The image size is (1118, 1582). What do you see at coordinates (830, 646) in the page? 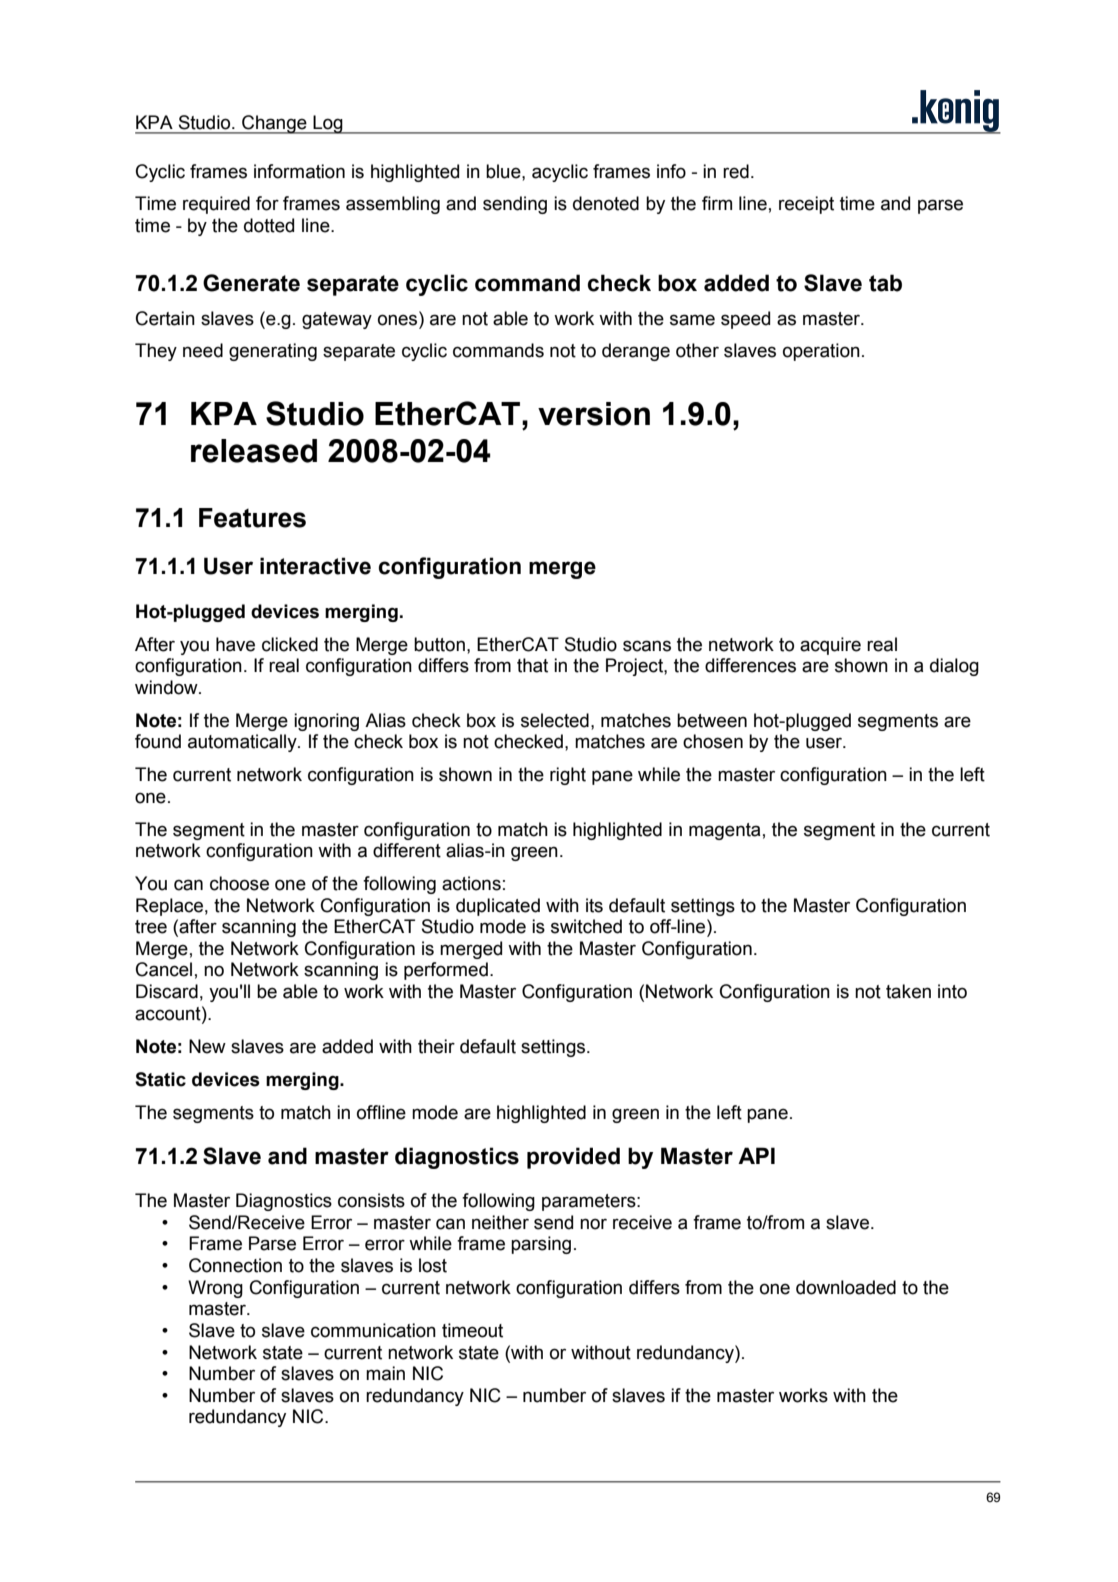
I see `acquire` at bounding box center [830, 646].
